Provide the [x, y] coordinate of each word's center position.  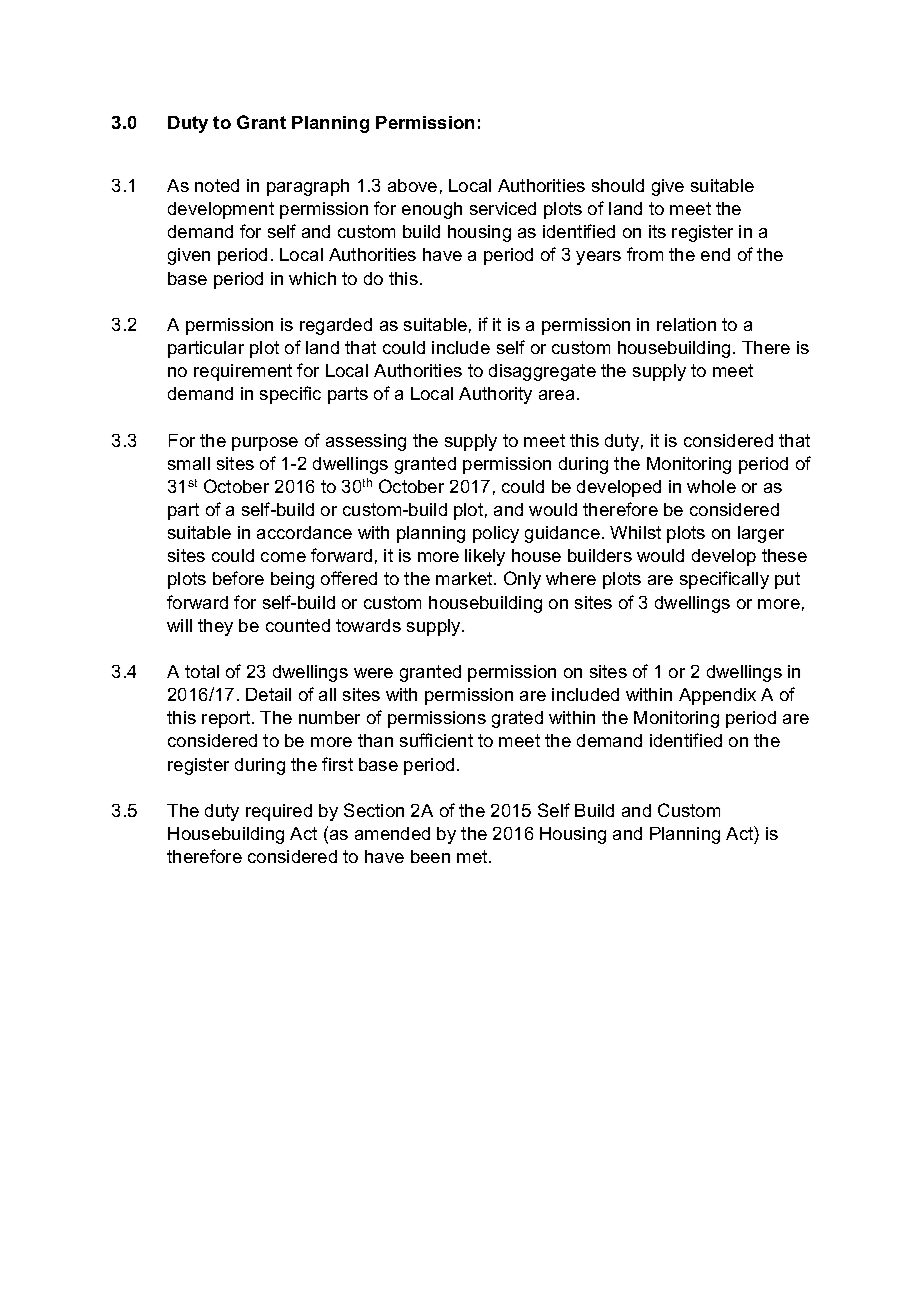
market [465, 578]
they [215, 627]
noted [217, 185]
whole [711, 486]
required [279, 812]
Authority [495, 395]
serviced [503, 208]
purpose [265, 444]
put [787, 580]
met [473, 856]
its [657, 231]
